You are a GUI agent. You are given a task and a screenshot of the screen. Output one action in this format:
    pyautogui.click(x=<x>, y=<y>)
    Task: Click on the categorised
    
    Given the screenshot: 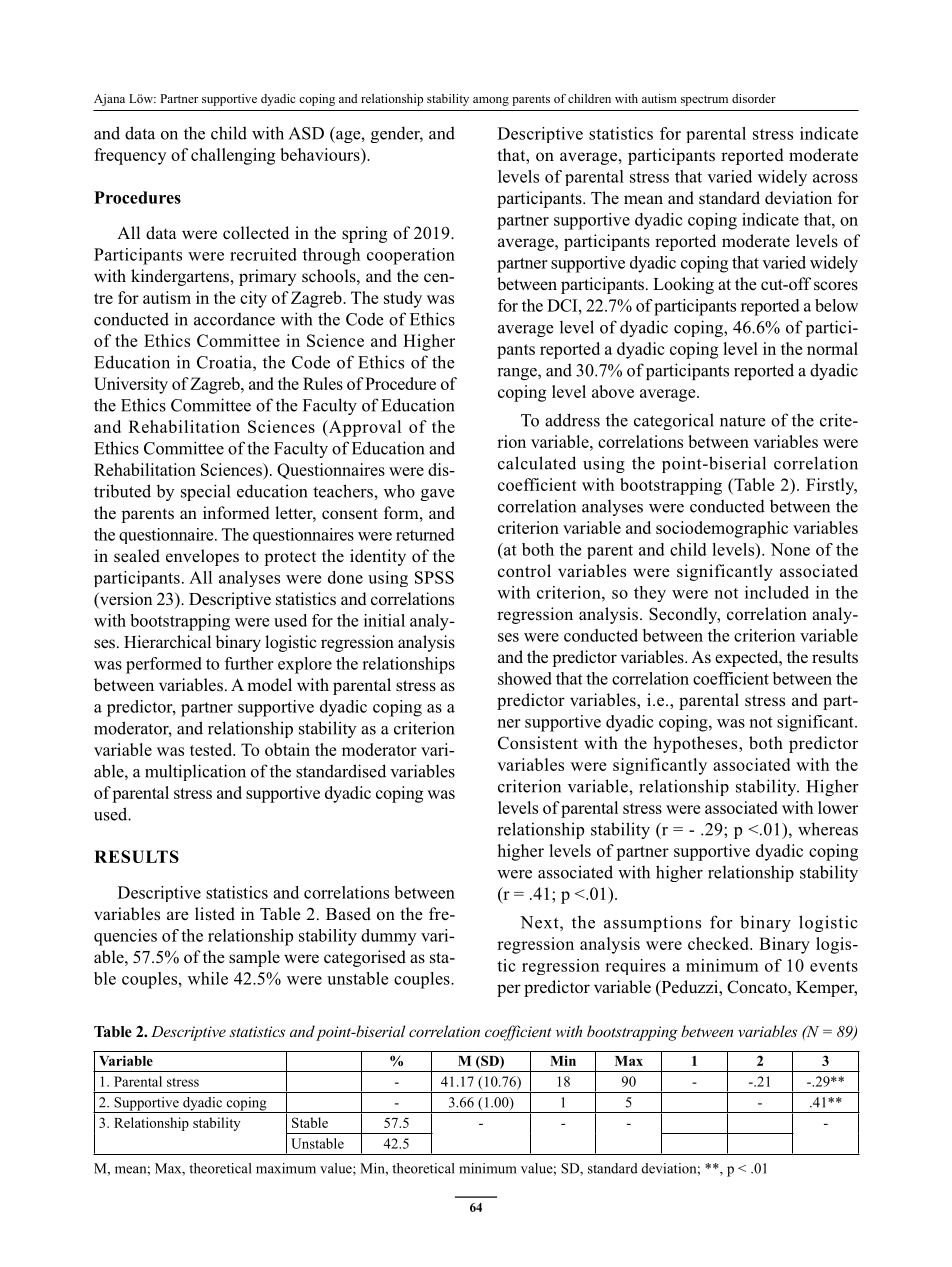 What is the action you would take?
    pyautogui.click(x=365, y=958)
